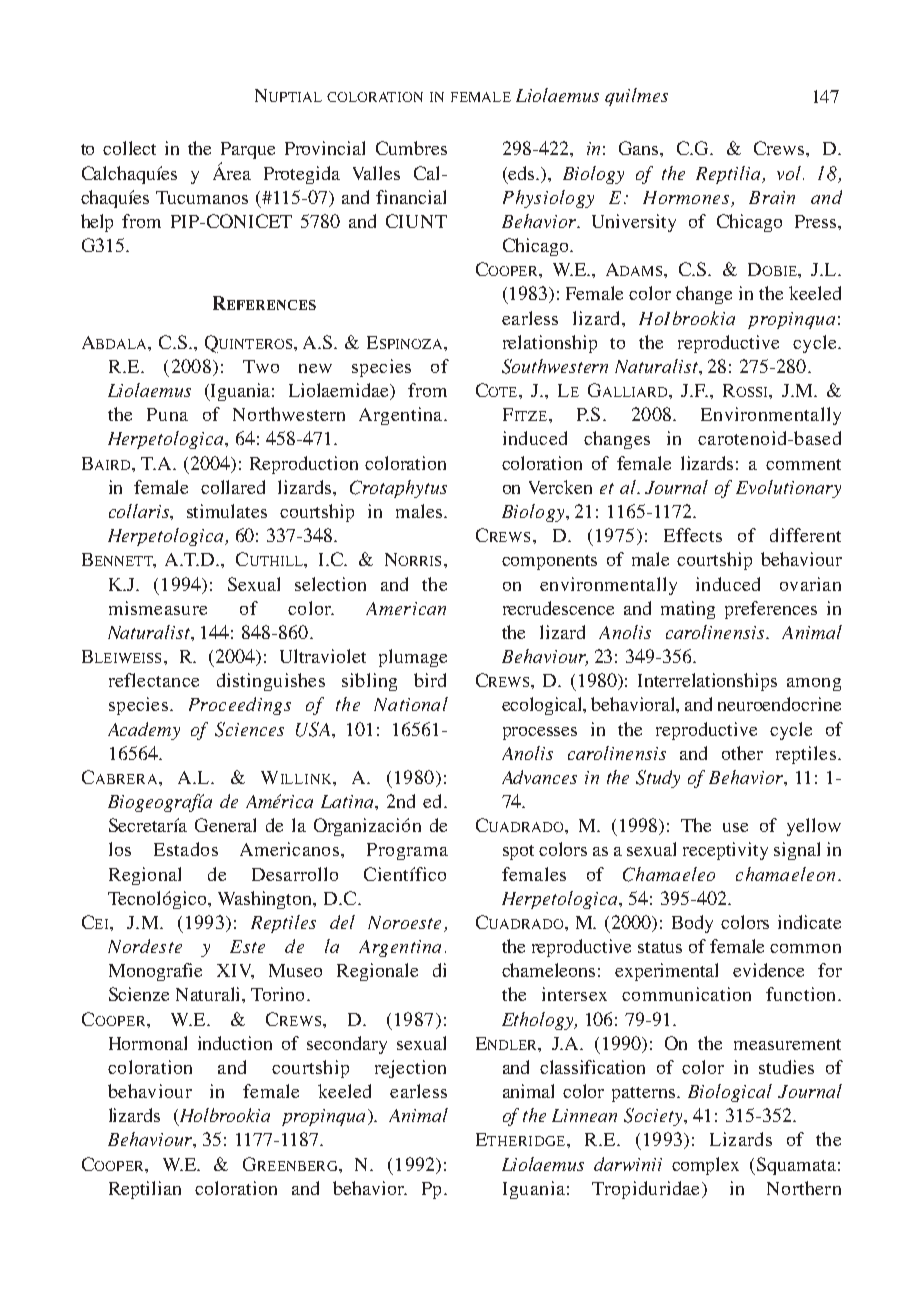 The width and height of the screenshot is (924, 1305). What do you see at coordinates (772, 197) in the screenshot?
I see `Brain` at bounding box center [772, 197].
